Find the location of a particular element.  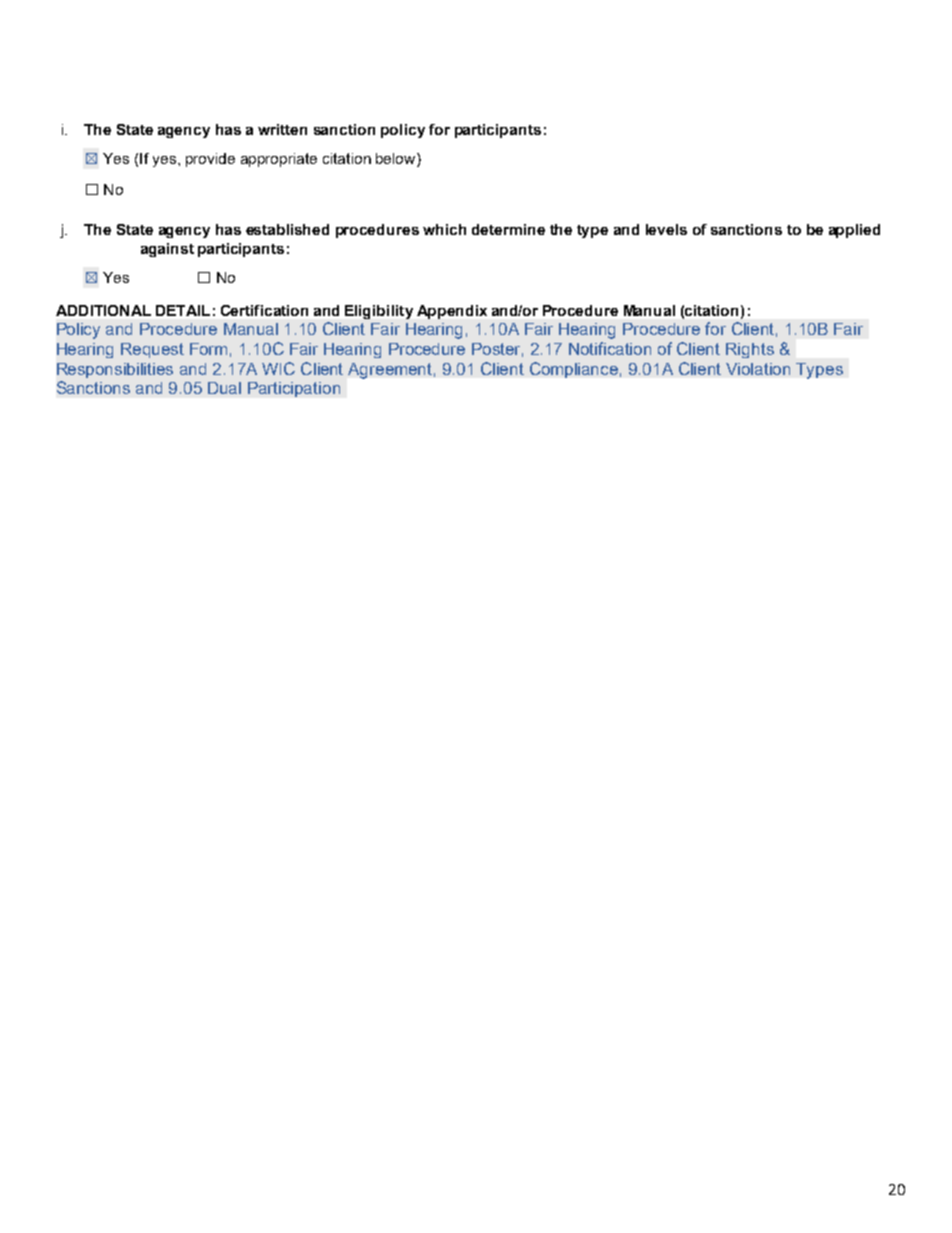

below is located at coordinates (397, 158).
